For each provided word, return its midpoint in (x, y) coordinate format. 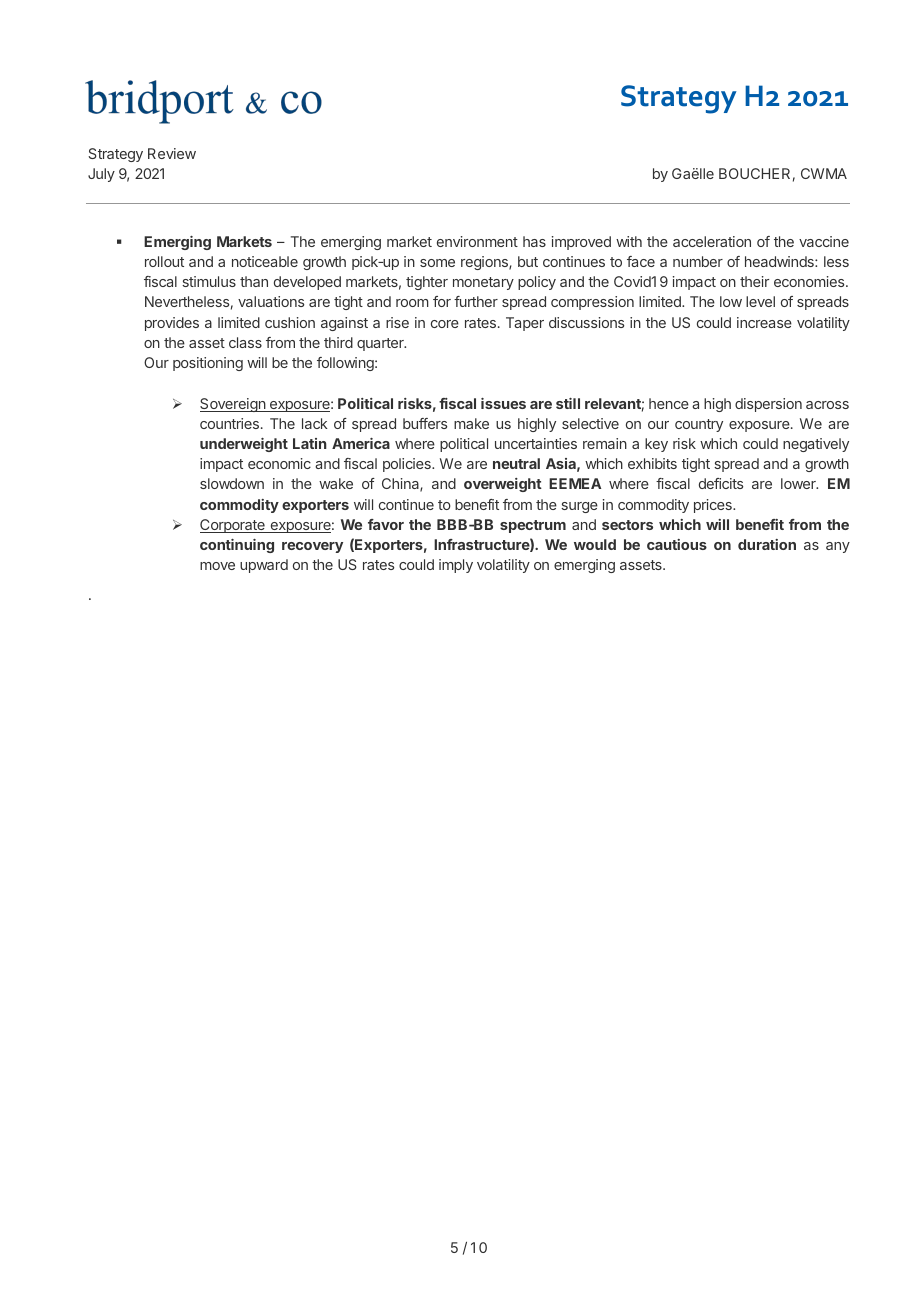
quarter (381, 344)
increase (764, 322)
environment (477, 241)
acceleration (712, 241)
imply (456, 566)
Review (172, 153)
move (217, 566)
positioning (208, 364)
